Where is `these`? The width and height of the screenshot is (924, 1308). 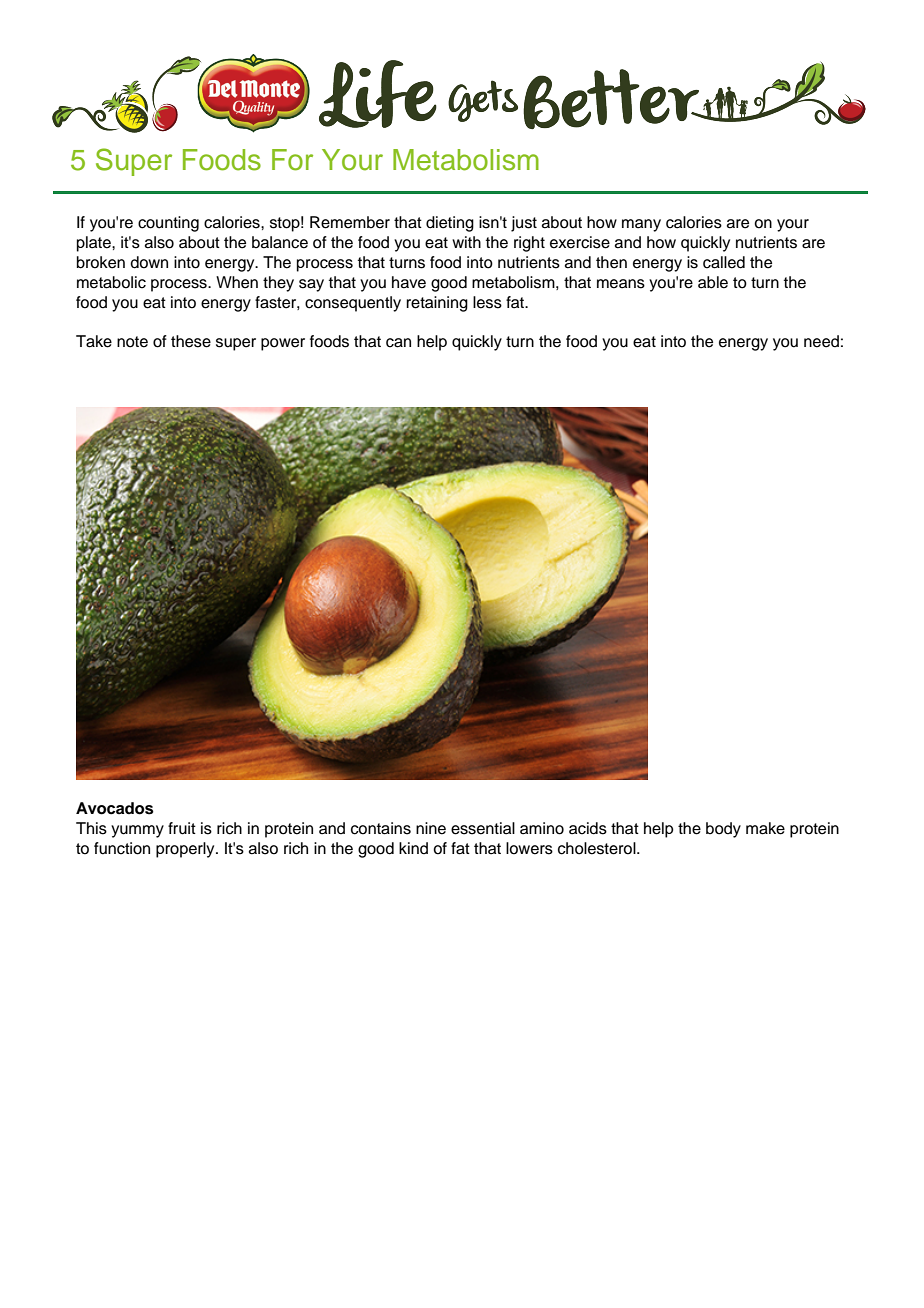 these is located at coordinates (191, 341).
